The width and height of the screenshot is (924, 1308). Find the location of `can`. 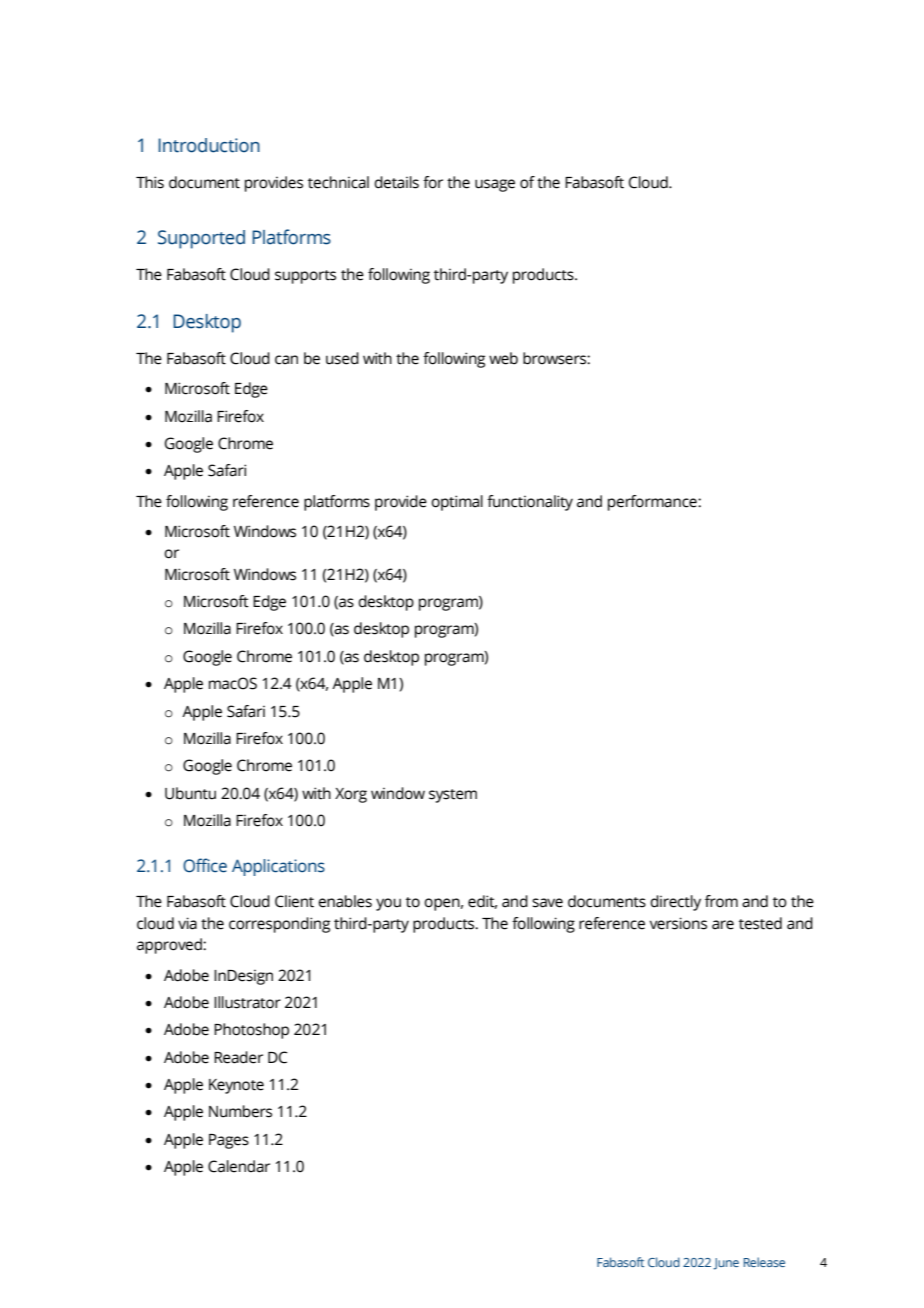

can is located at coordinates (286, 360).
